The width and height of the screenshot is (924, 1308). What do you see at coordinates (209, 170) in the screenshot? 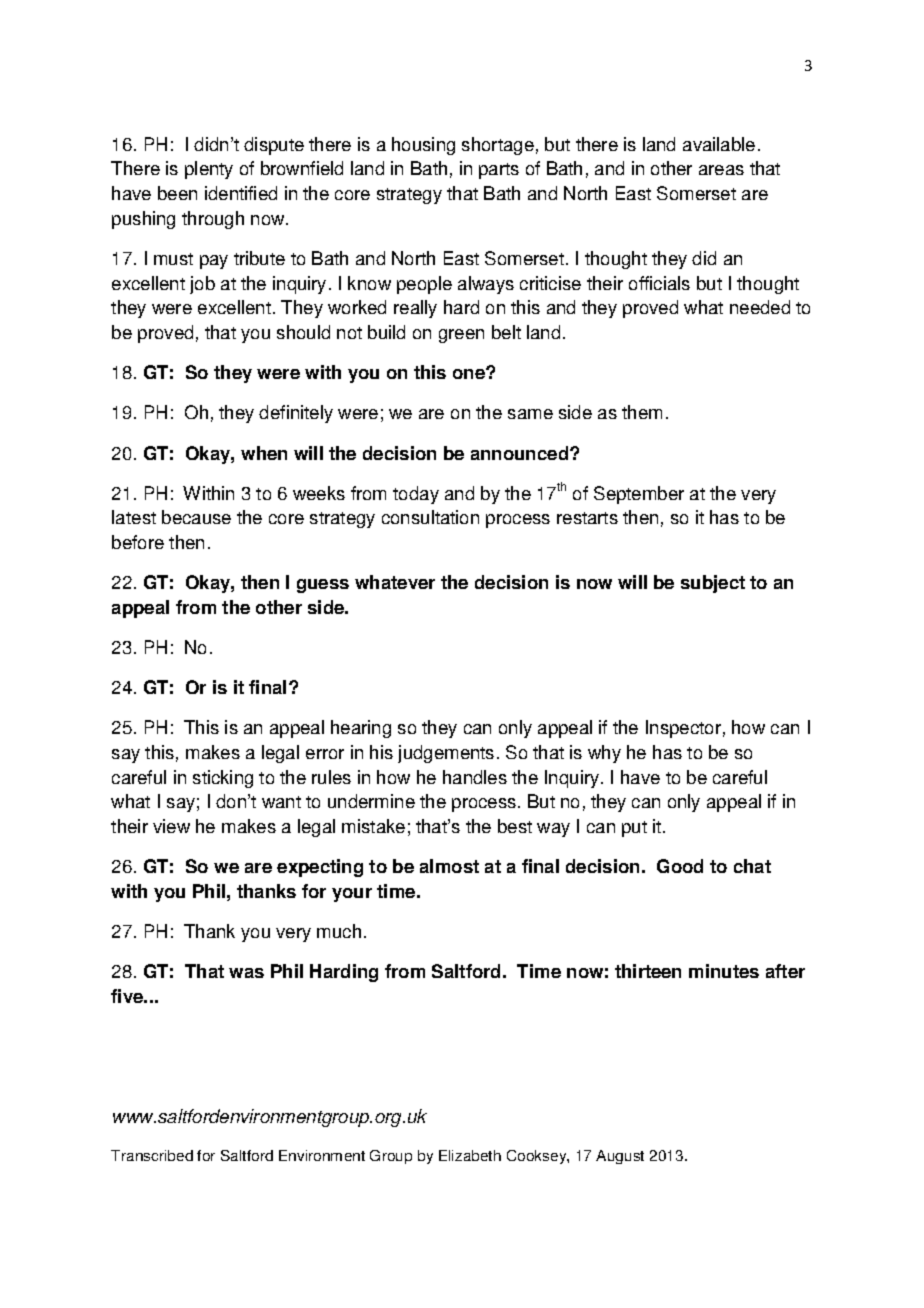
I see `plenty` at bounding box center [209, 170].
